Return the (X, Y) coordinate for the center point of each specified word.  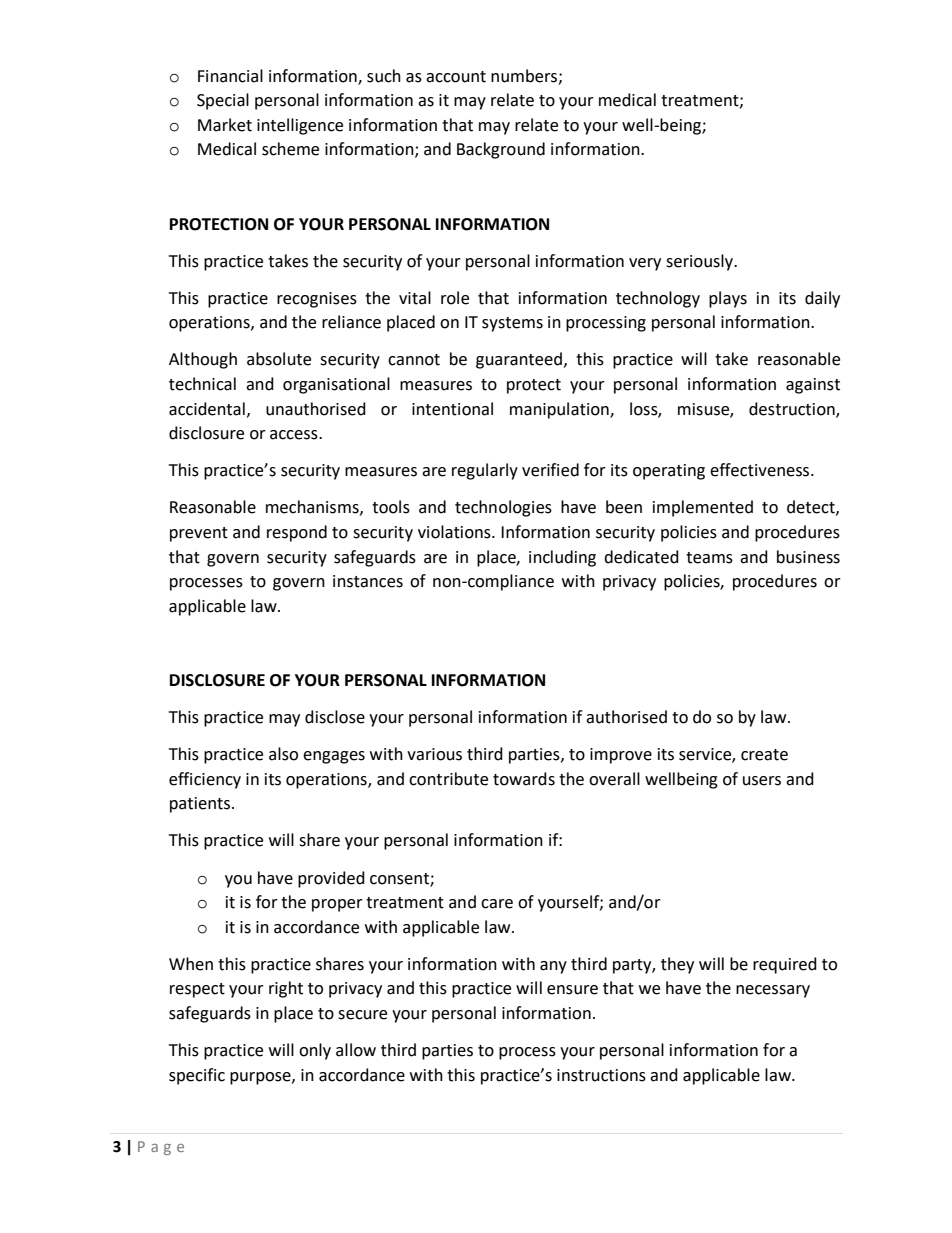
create (764, 755)
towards (524, 779)
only (315, 1051)
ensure (572, 990)
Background (501, 150)
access (295, 435)
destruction (793, 409)
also (283, 754)
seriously (701, 262)
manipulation (560, 410)
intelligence (300, 126)
